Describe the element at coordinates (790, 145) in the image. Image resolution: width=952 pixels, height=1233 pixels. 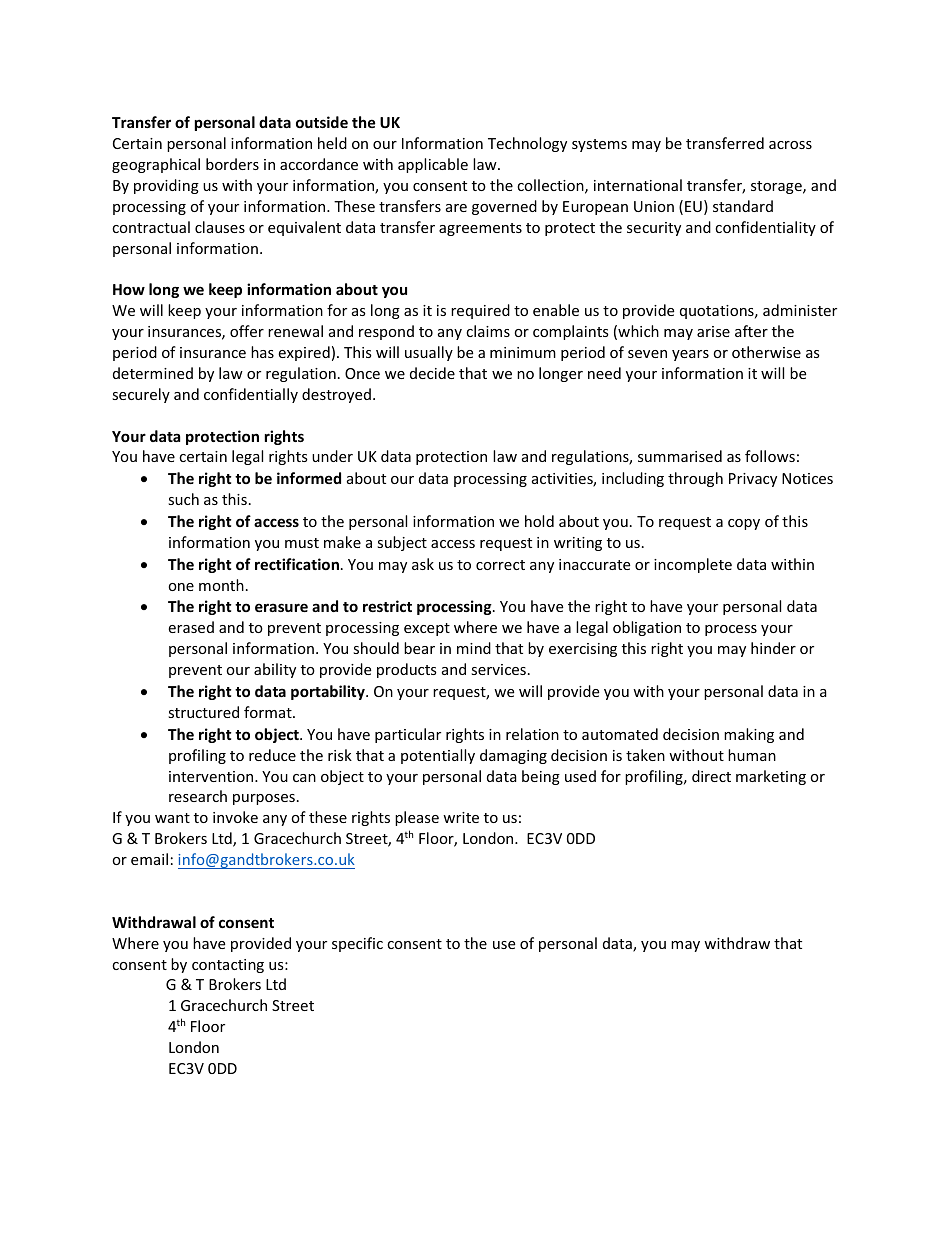
I see `across` at that location.
